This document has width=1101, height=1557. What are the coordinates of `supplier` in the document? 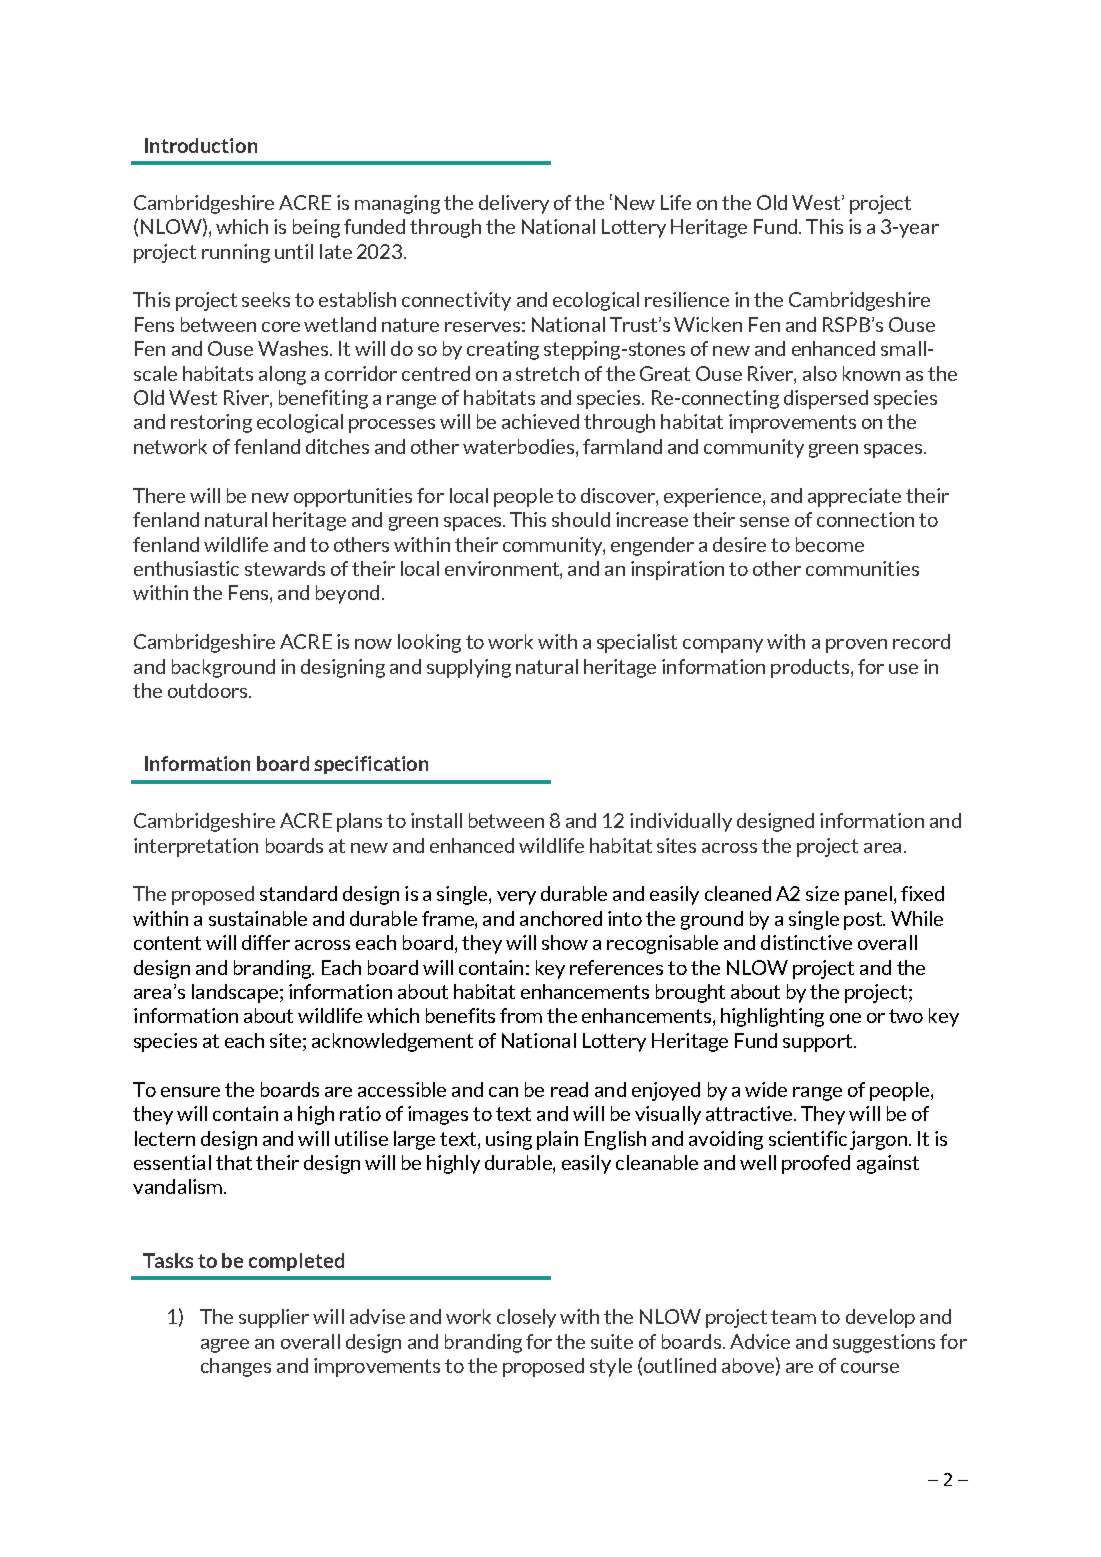 It's located at (274, 1318).
